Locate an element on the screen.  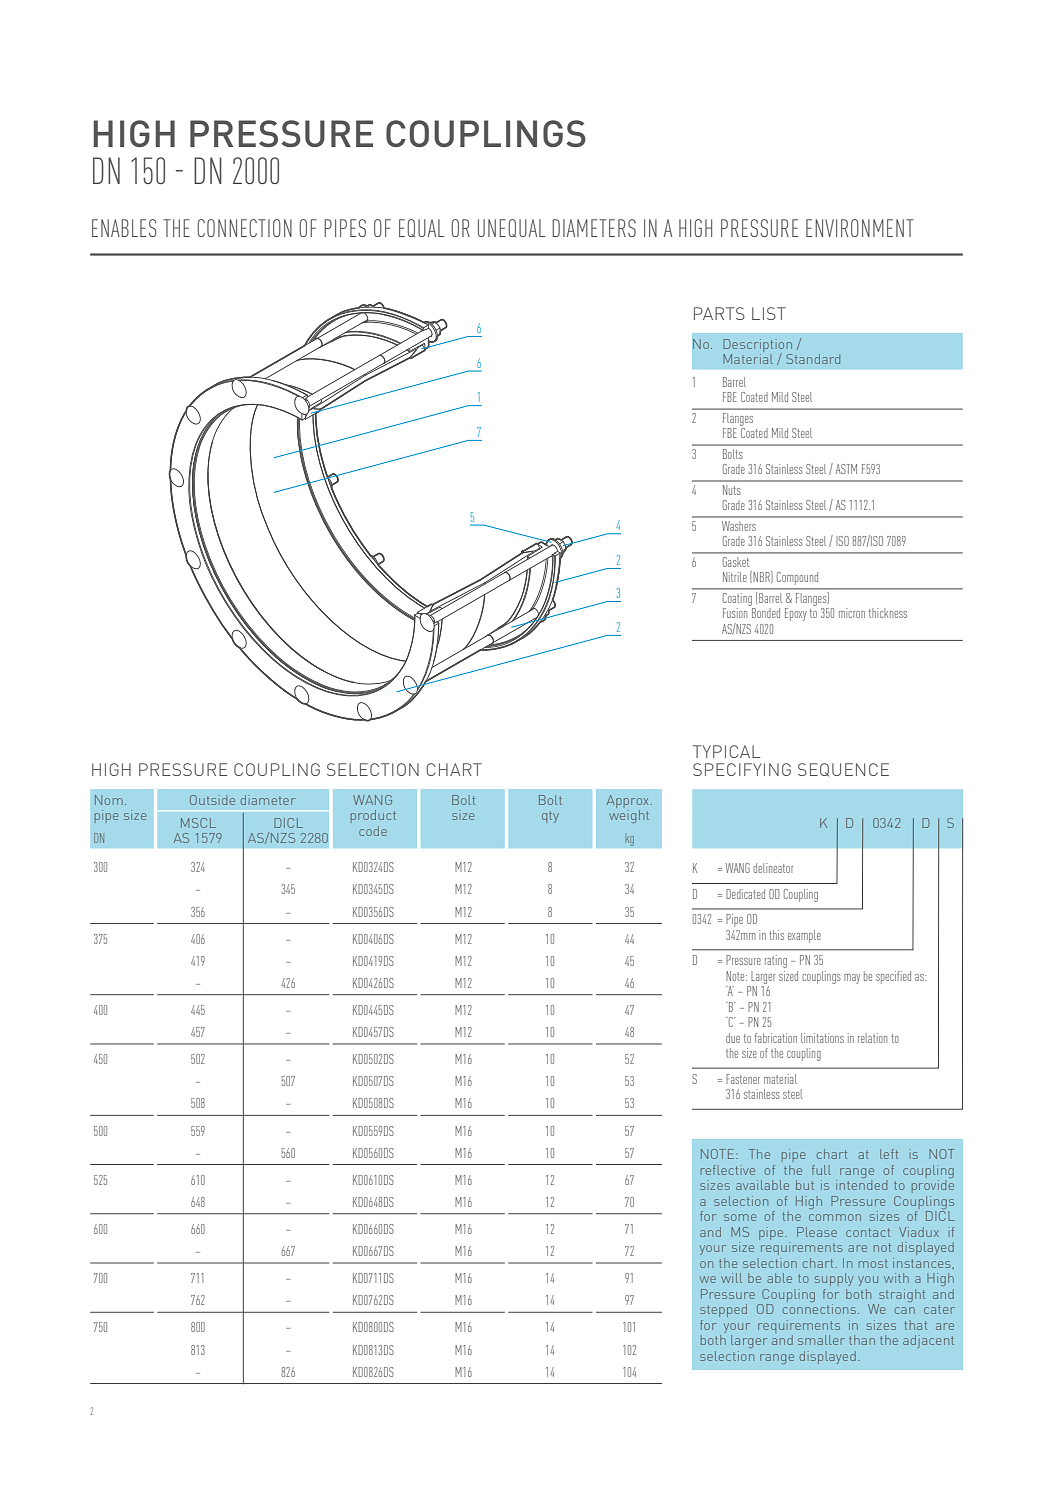
code is located at coordinates (373, 831).
